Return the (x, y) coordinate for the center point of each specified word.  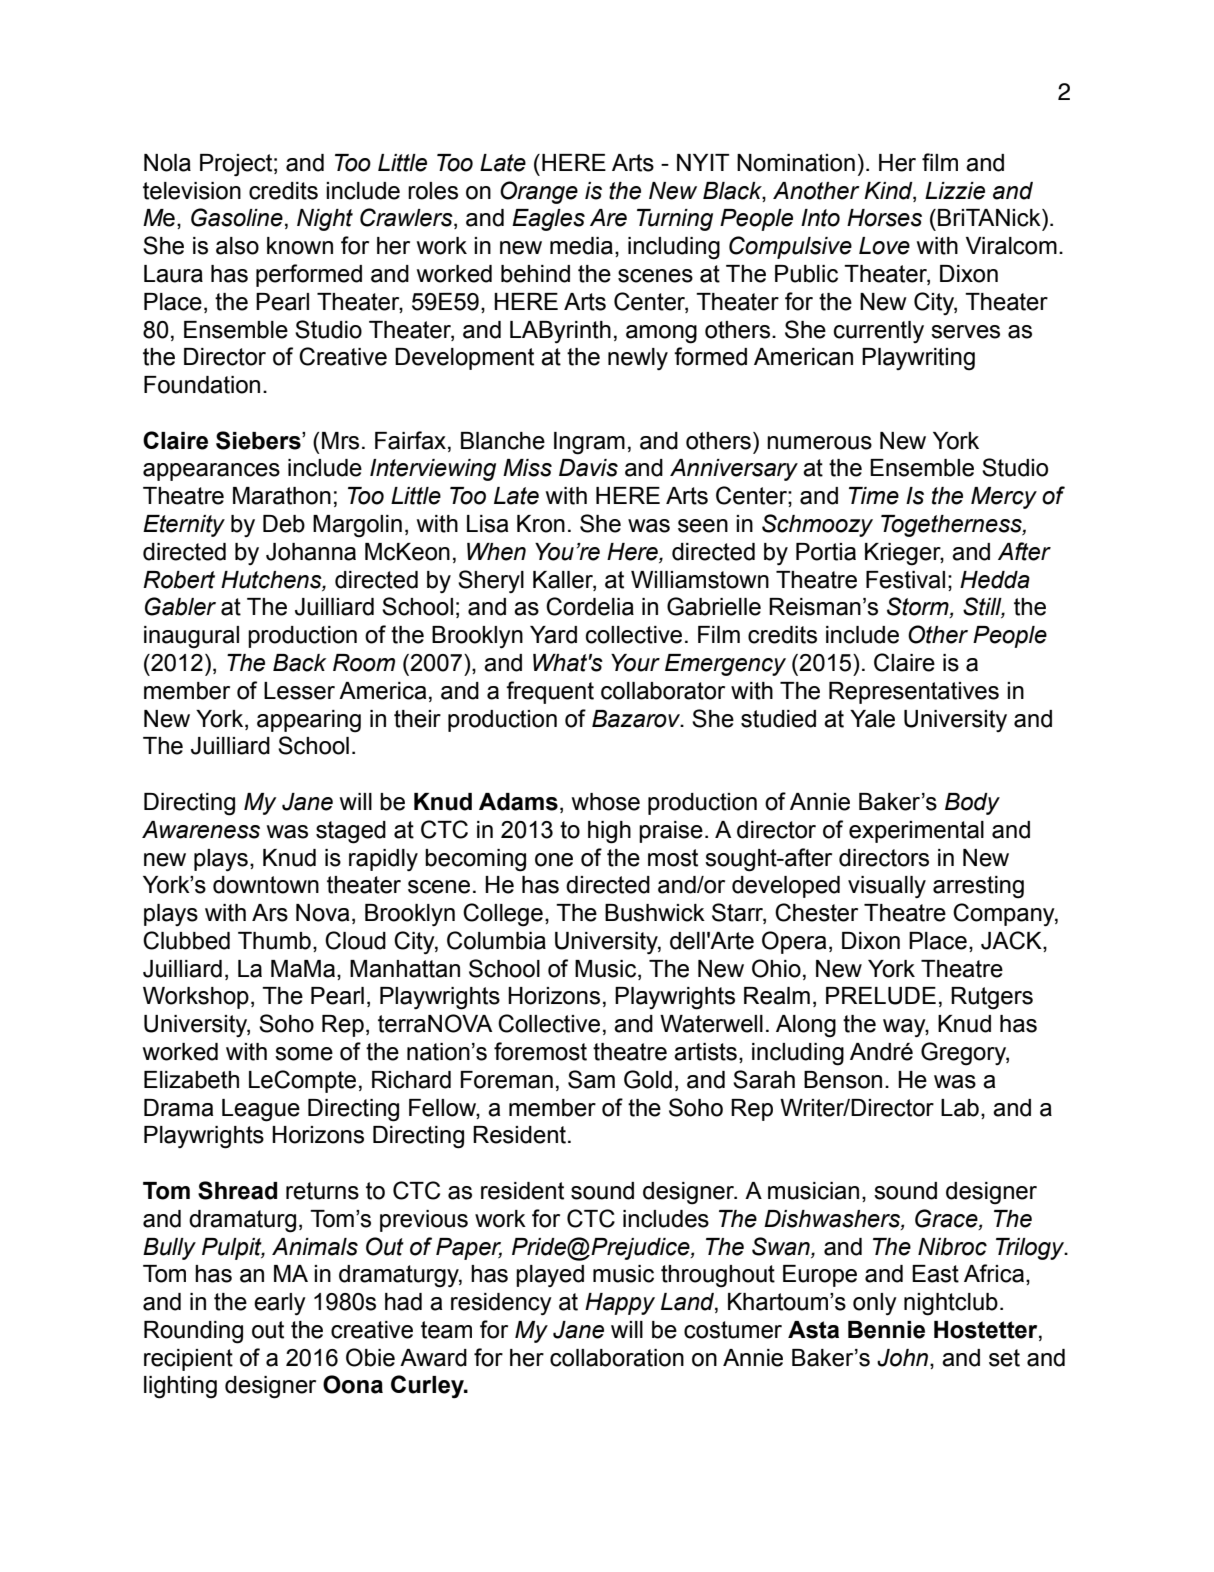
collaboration (617, 1358)
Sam (591, 1079)
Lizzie (955, 191)
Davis (588, 468)
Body (972, 804)
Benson (843, 1080)
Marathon (282, 496)
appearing (309, 721)
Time (874, 496)
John (904, 1358)
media (581, 246)
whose (606, 802)
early (280, 1304)
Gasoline (237, 217)
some (304, 1054)
